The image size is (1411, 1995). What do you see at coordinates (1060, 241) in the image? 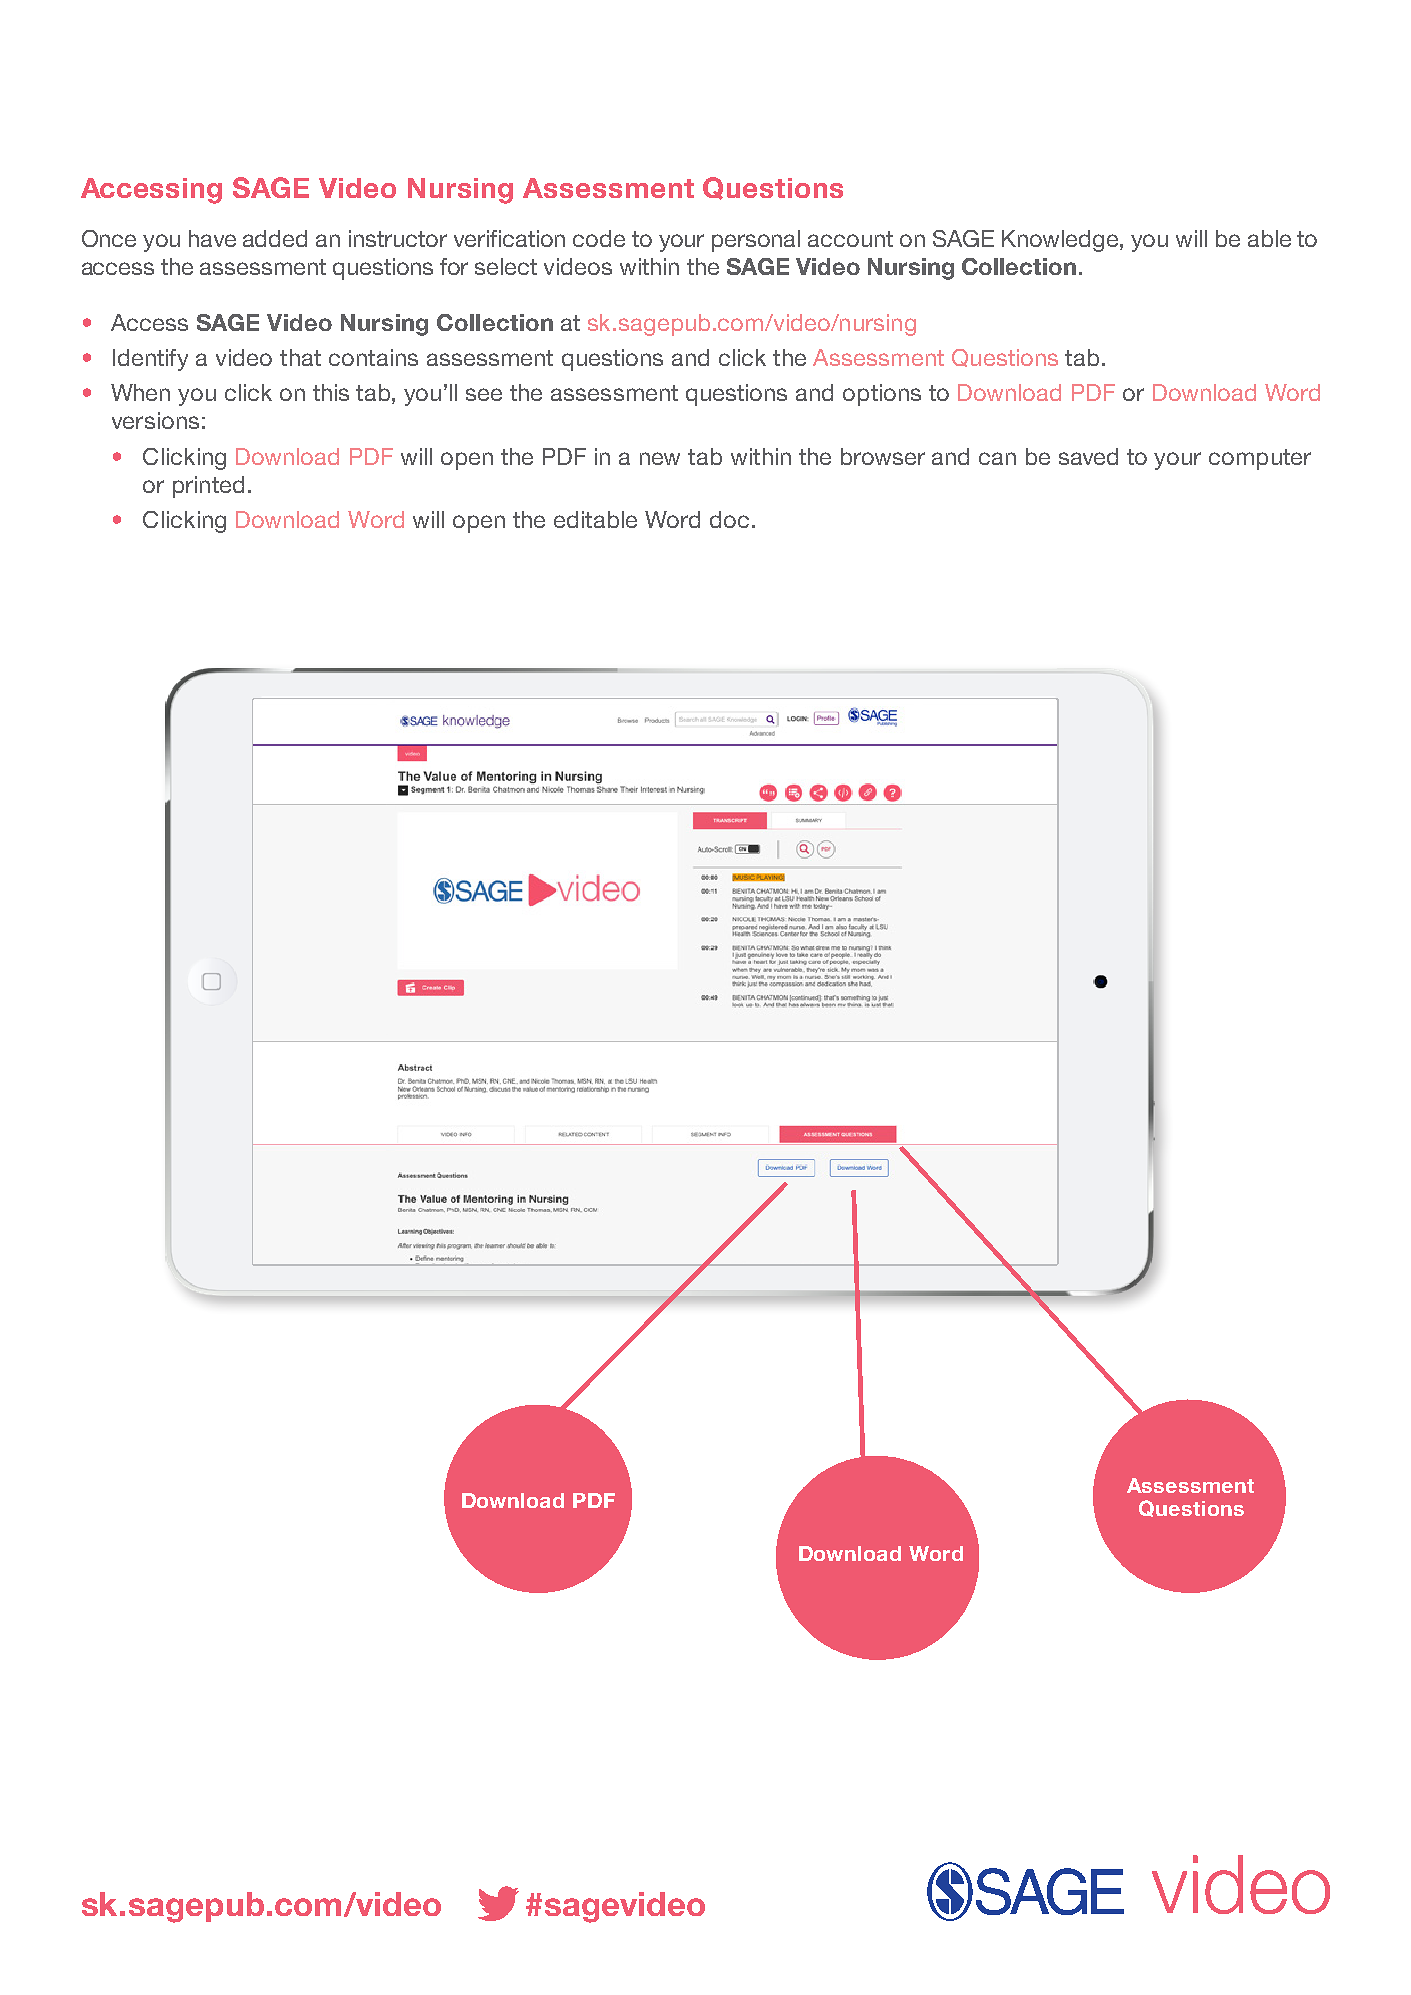
I see `Knowledge` at bounding box center [1060, 241].
